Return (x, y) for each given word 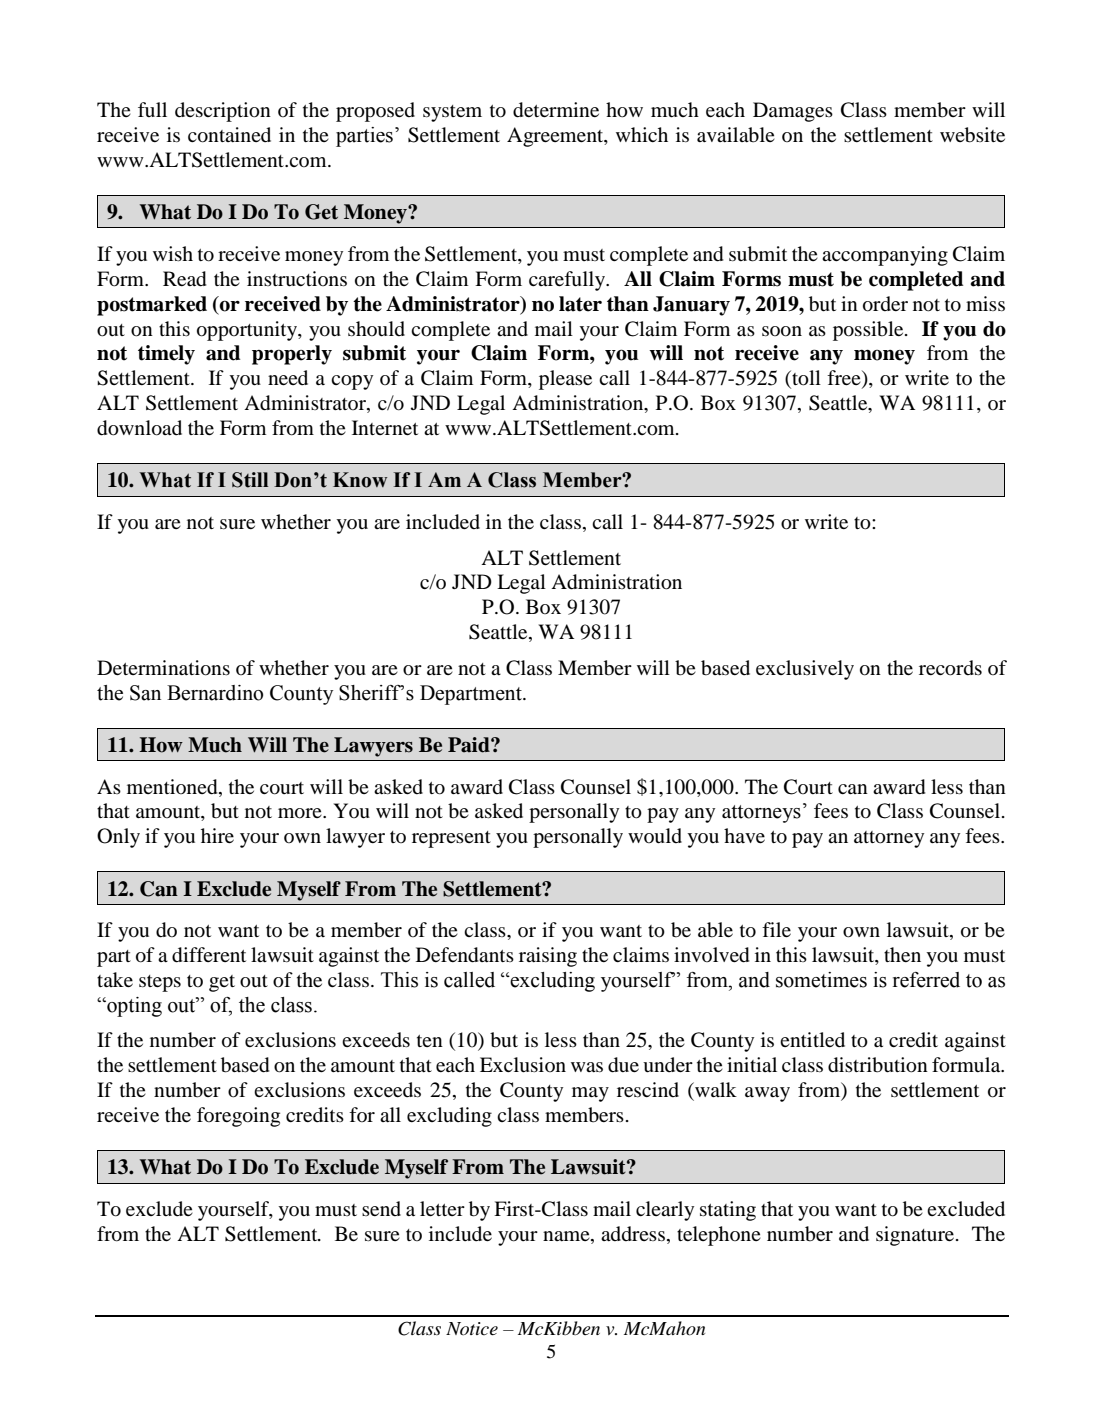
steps (160, 983)
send (381, 1208)
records (950, 668)
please (565, 380)
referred (926, 980)
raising (548, 957)
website (972, 135)
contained (229, 135)
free (845, 379)
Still (250, 480)
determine (556, 110)
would (655, 836)
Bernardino (215, 693)
